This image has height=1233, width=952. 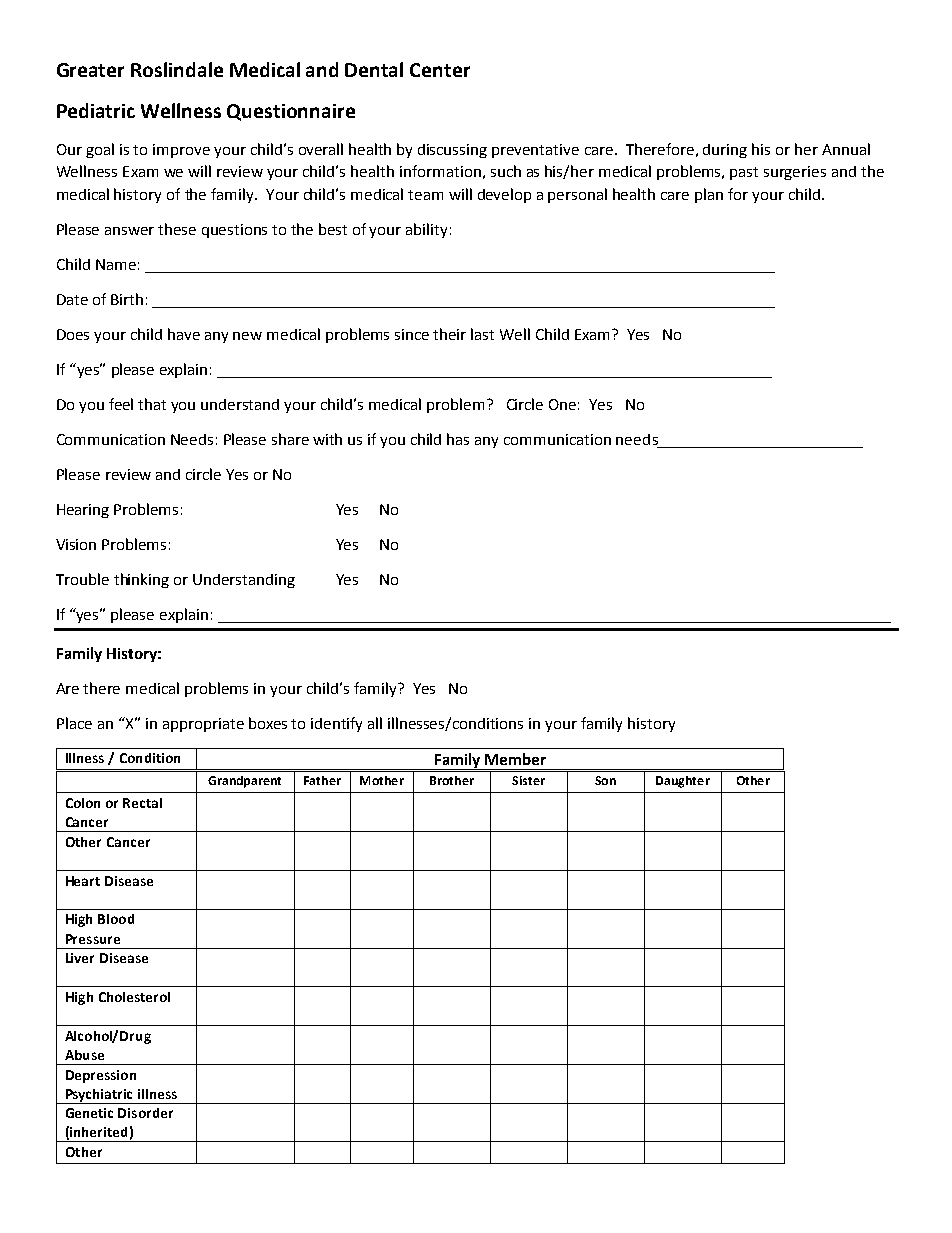 I want to click on Disorder, so click(x=145, y=1113).
